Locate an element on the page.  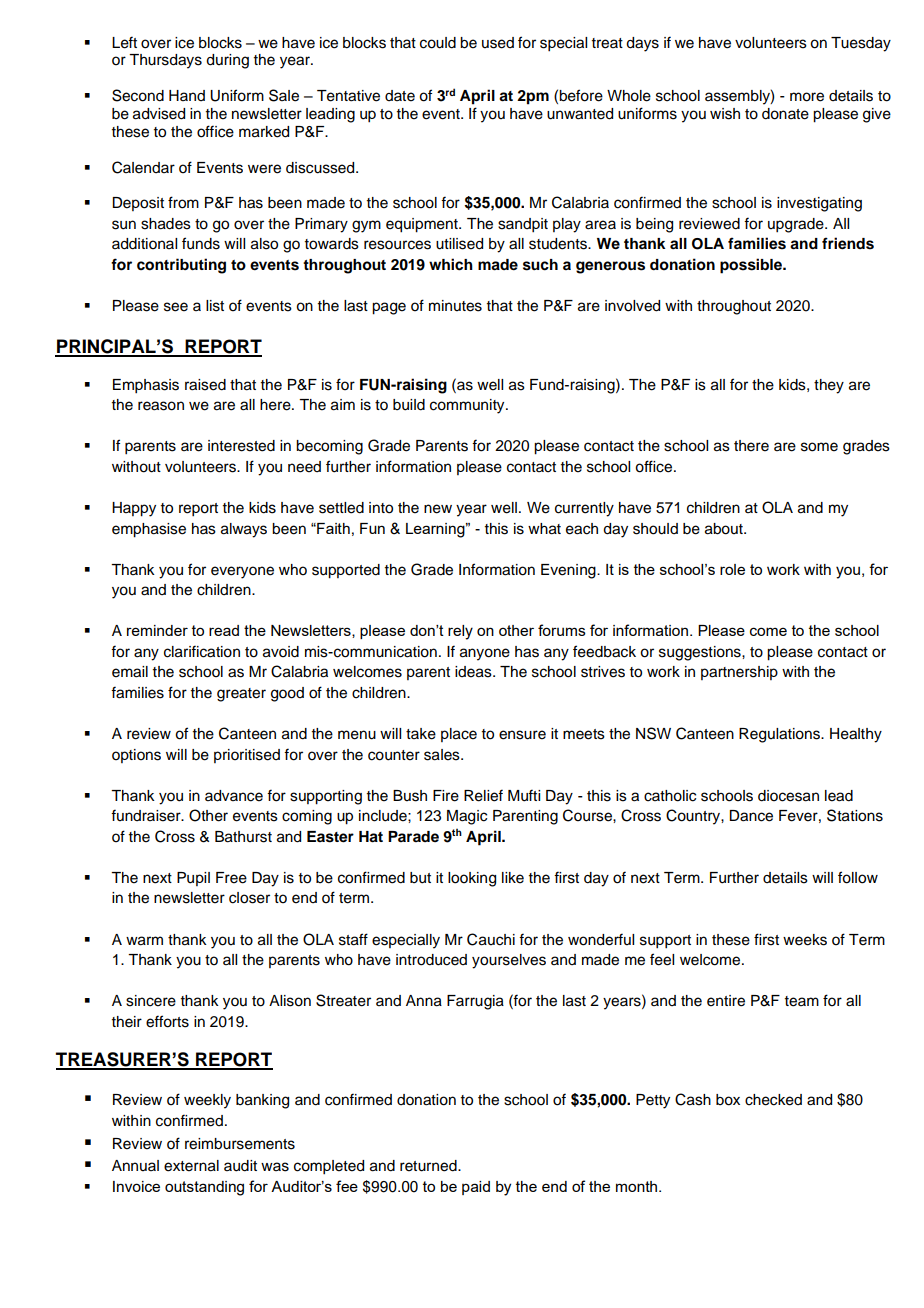
raised is located at coordinates (205, 385).
